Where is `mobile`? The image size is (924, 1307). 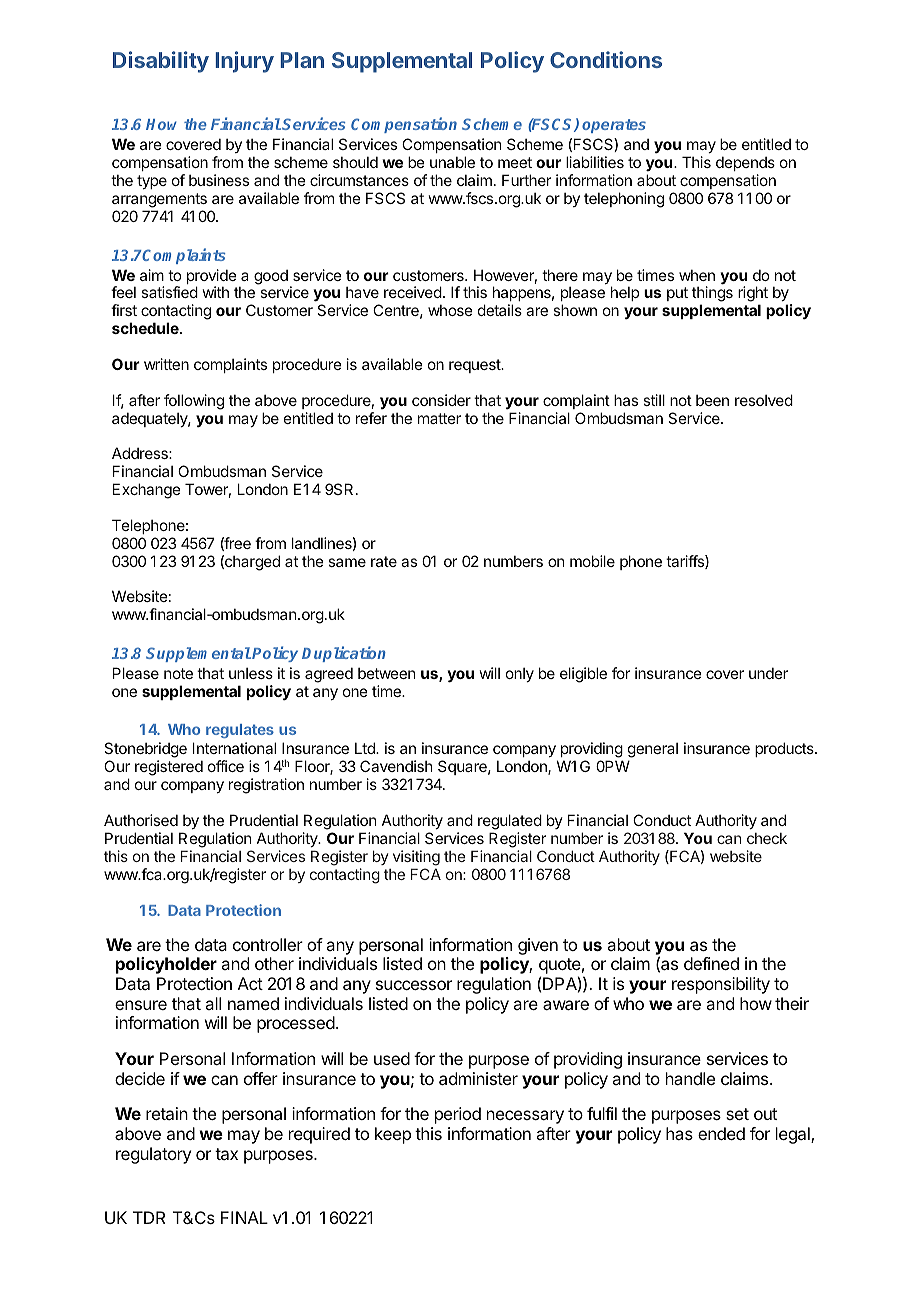
mobile is located at coordinates (592, 561).
